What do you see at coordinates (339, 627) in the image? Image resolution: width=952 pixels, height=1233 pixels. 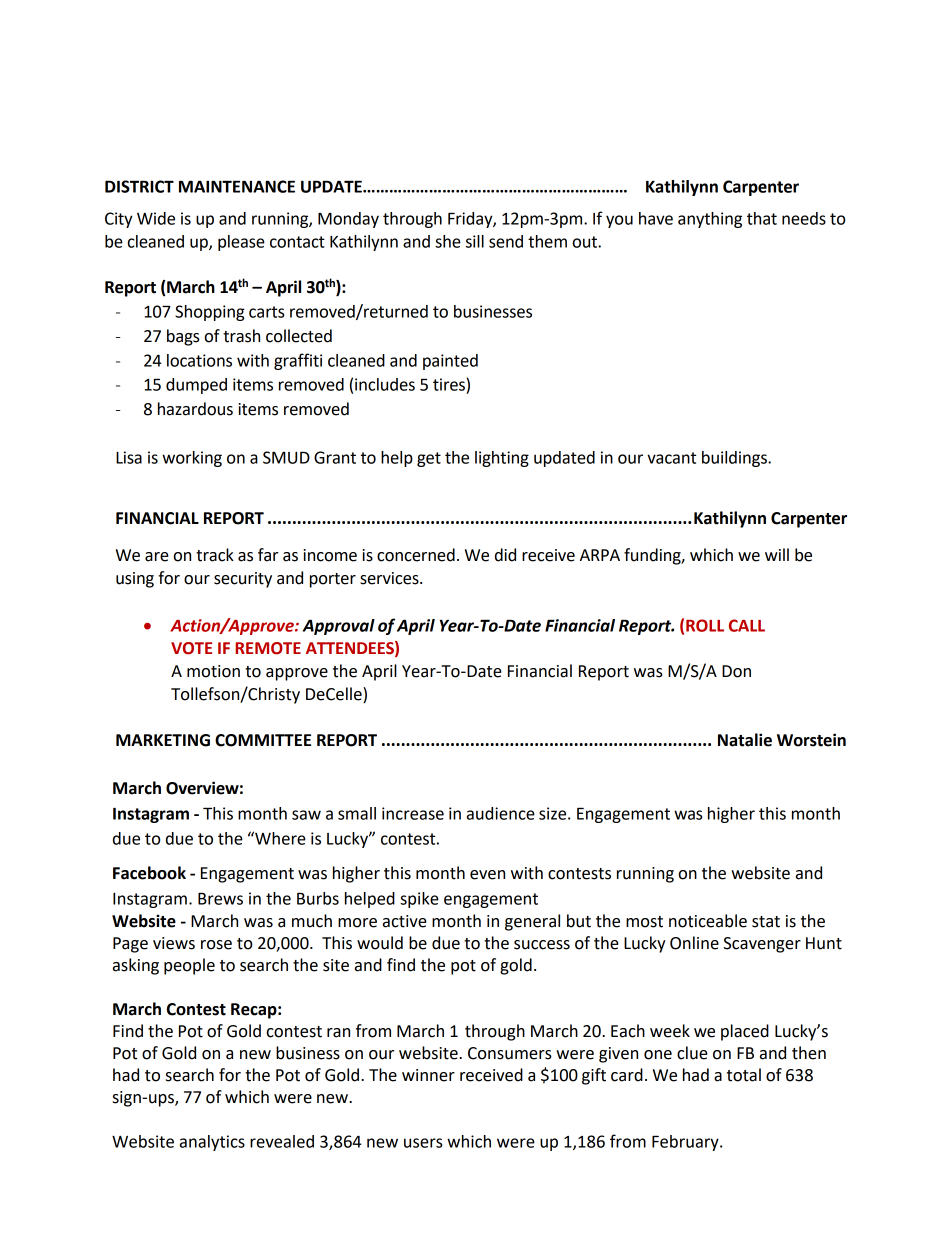 I see `Approval` at bounding box center [339, 627].
